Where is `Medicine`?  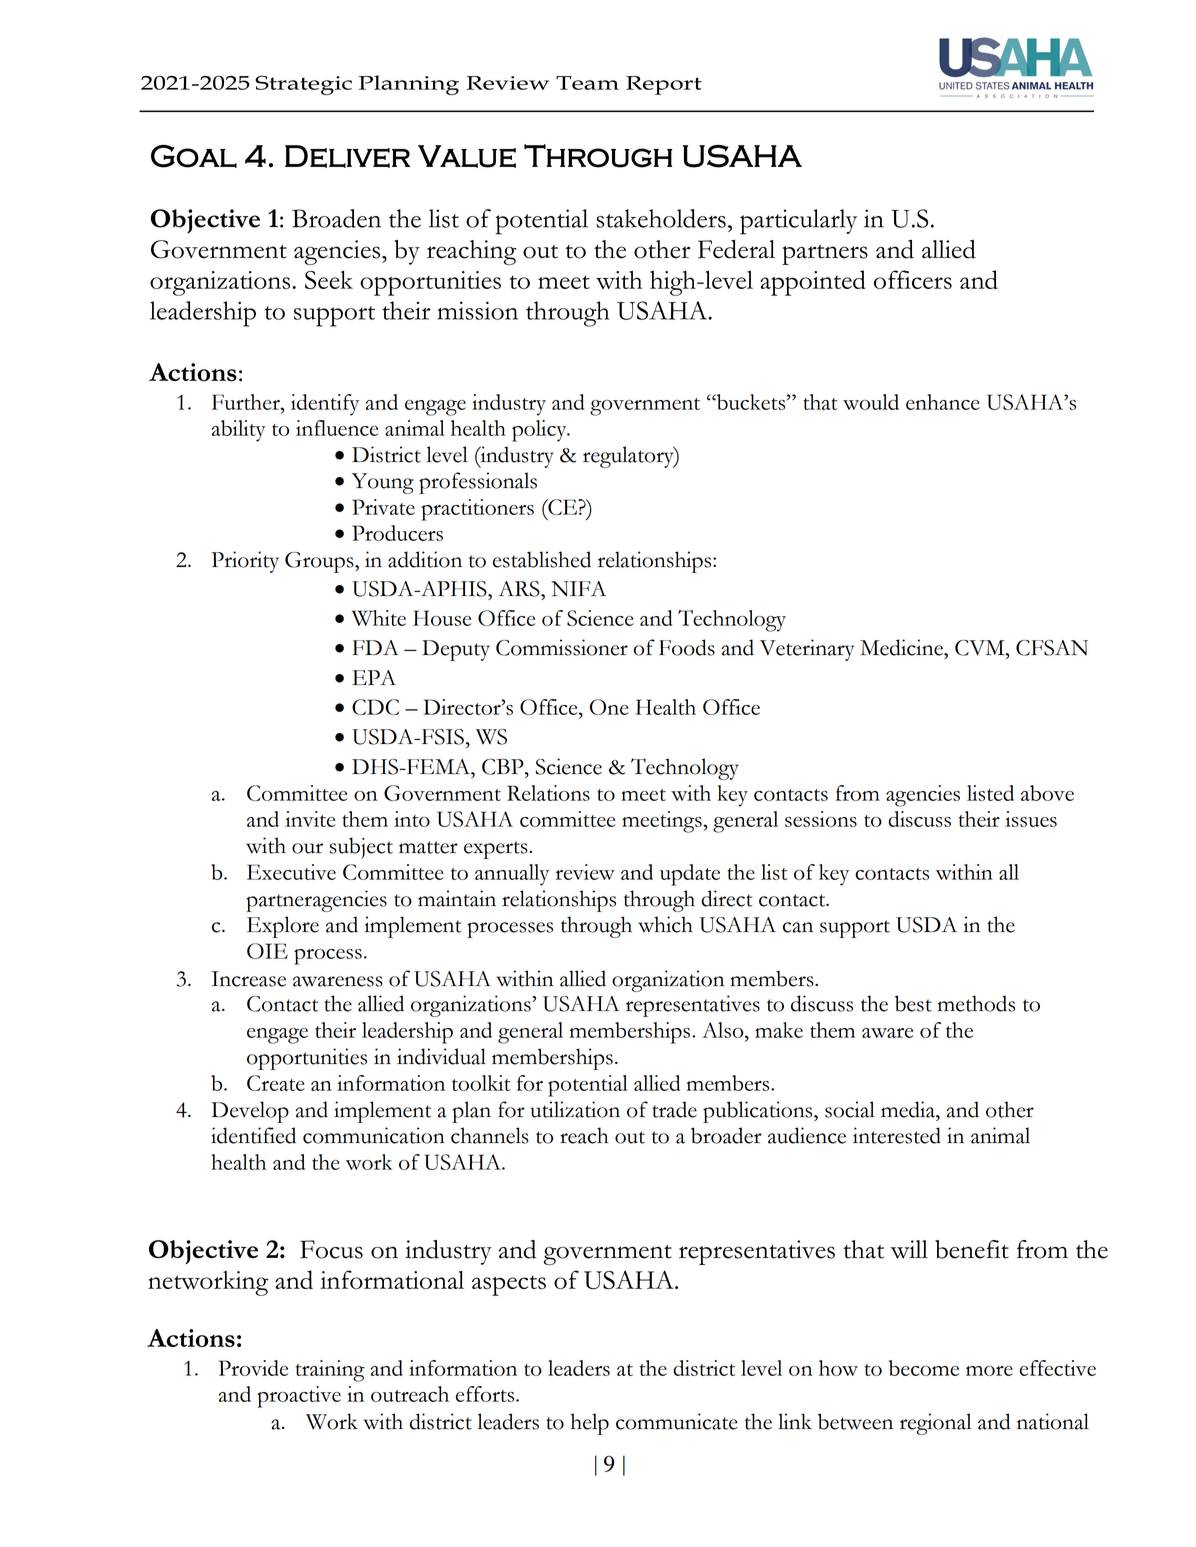 Medicine is located at coordinates (902, 647).
